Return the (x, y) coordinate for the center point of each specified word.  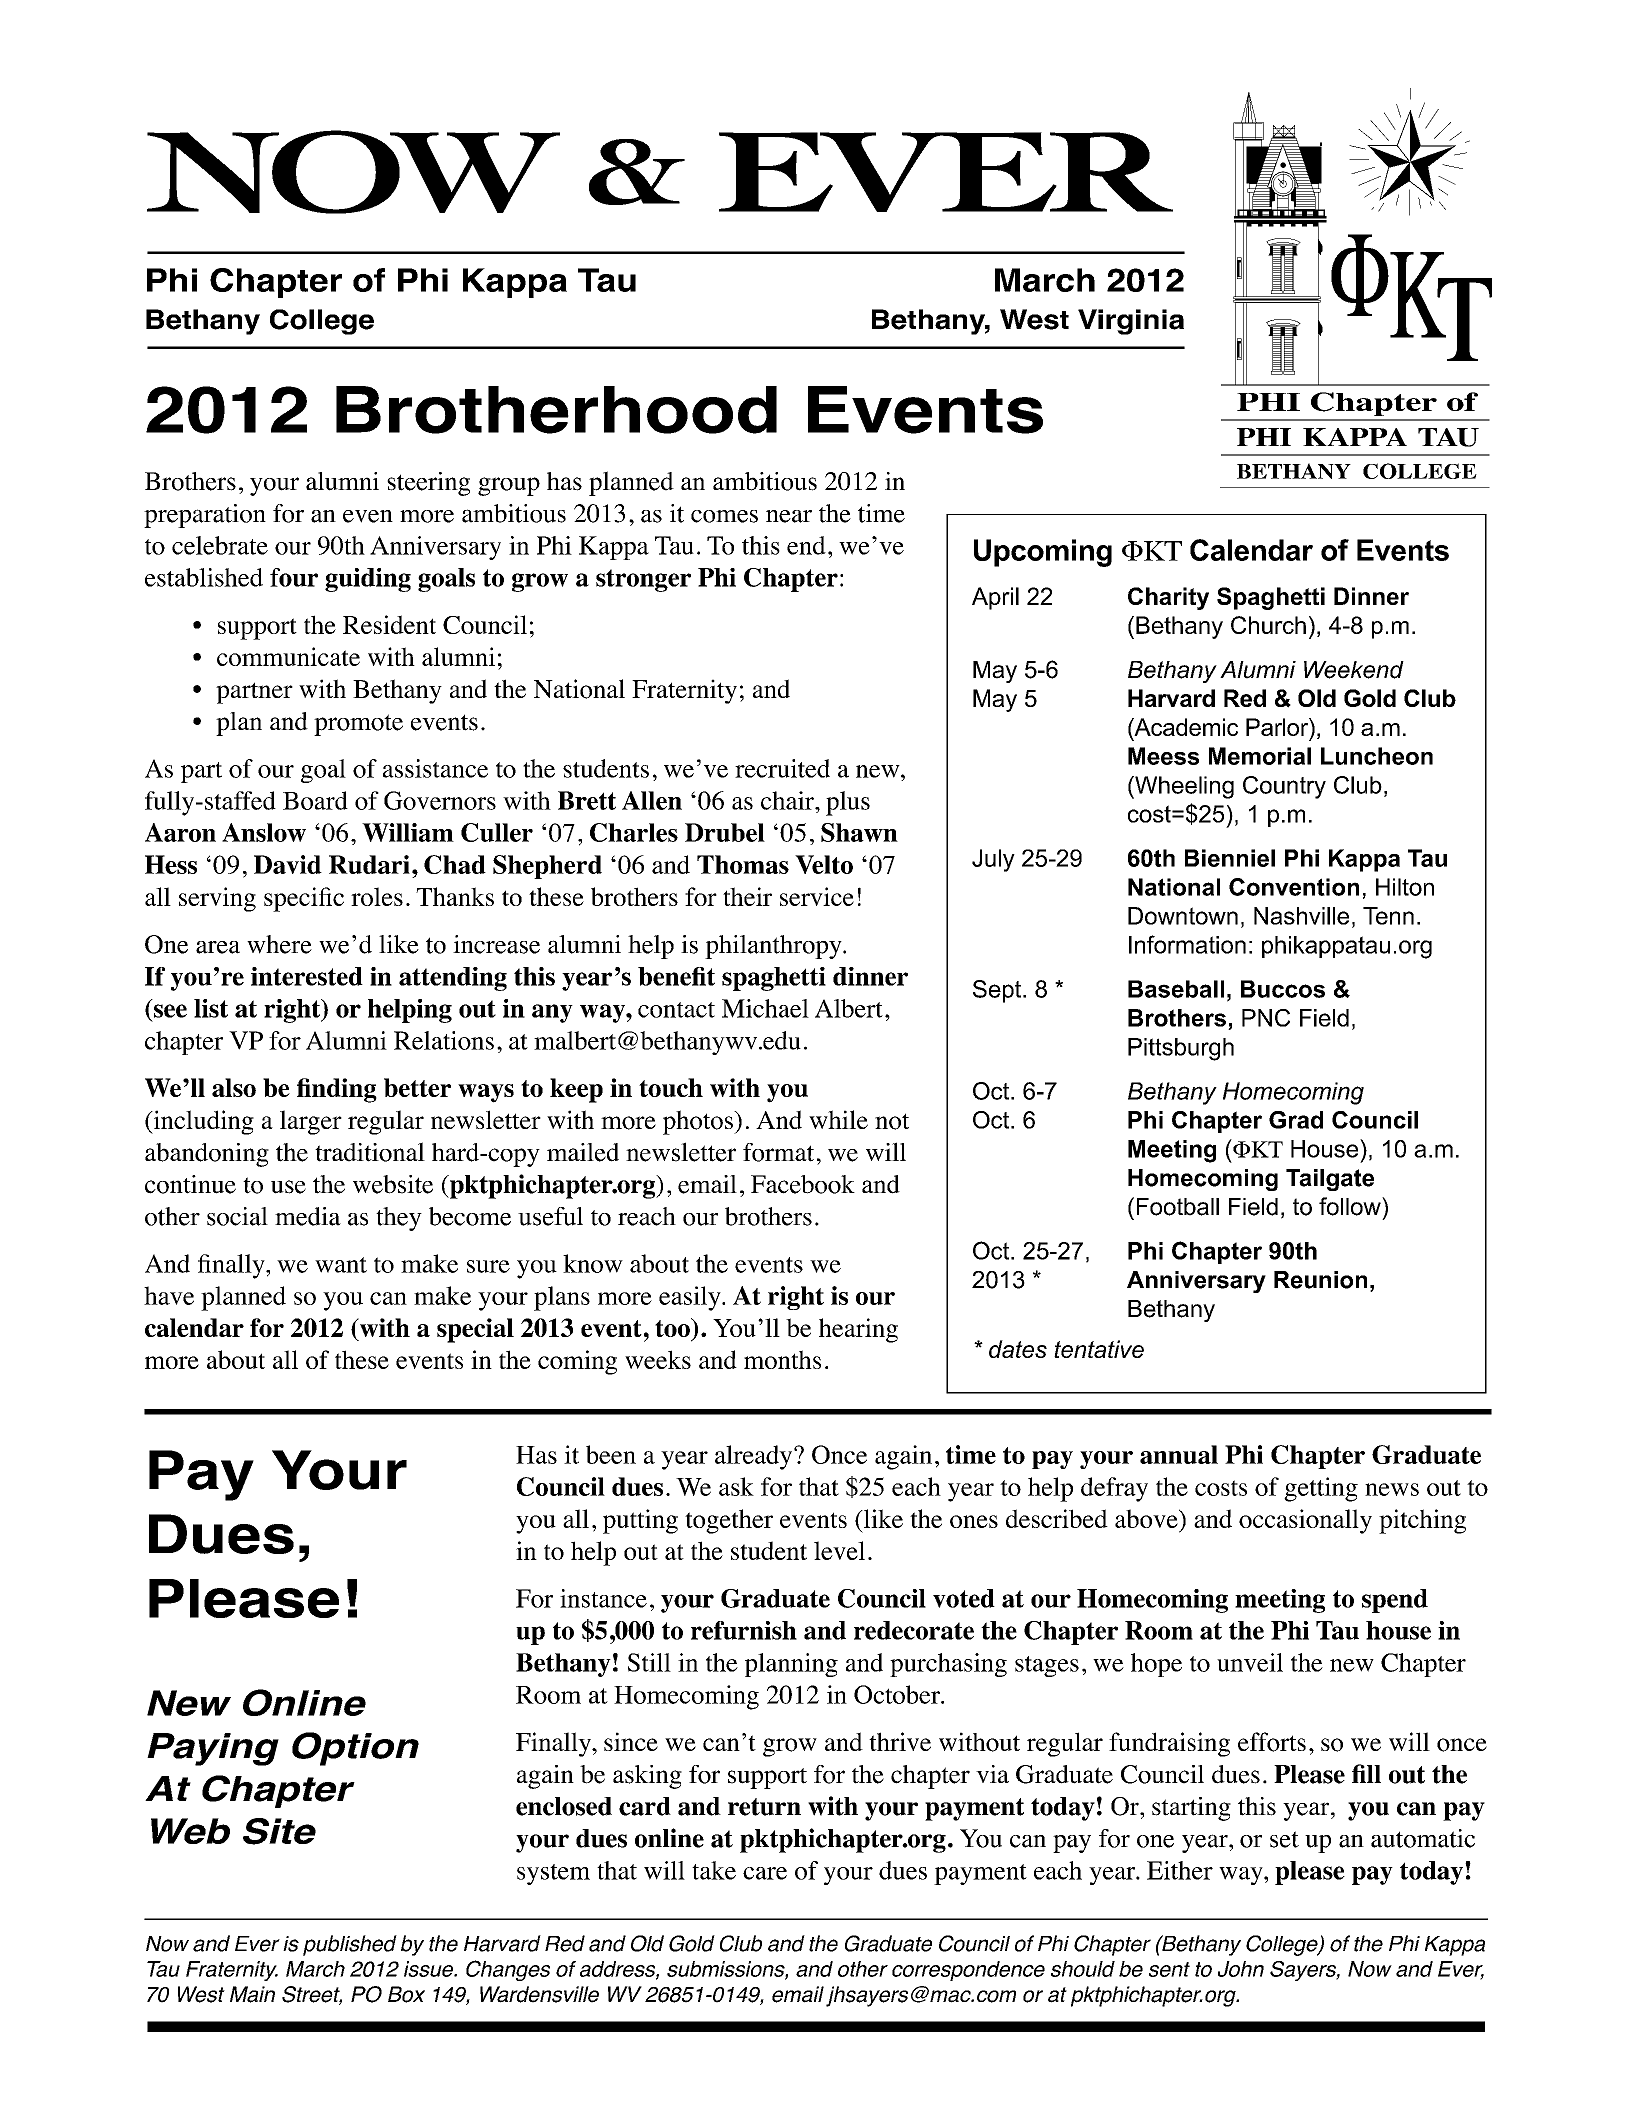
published (350, 1945)
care (765, 1873)
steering (428, 484)
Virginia (1131, 322)
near (789, 516)
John (1241, 1969)
